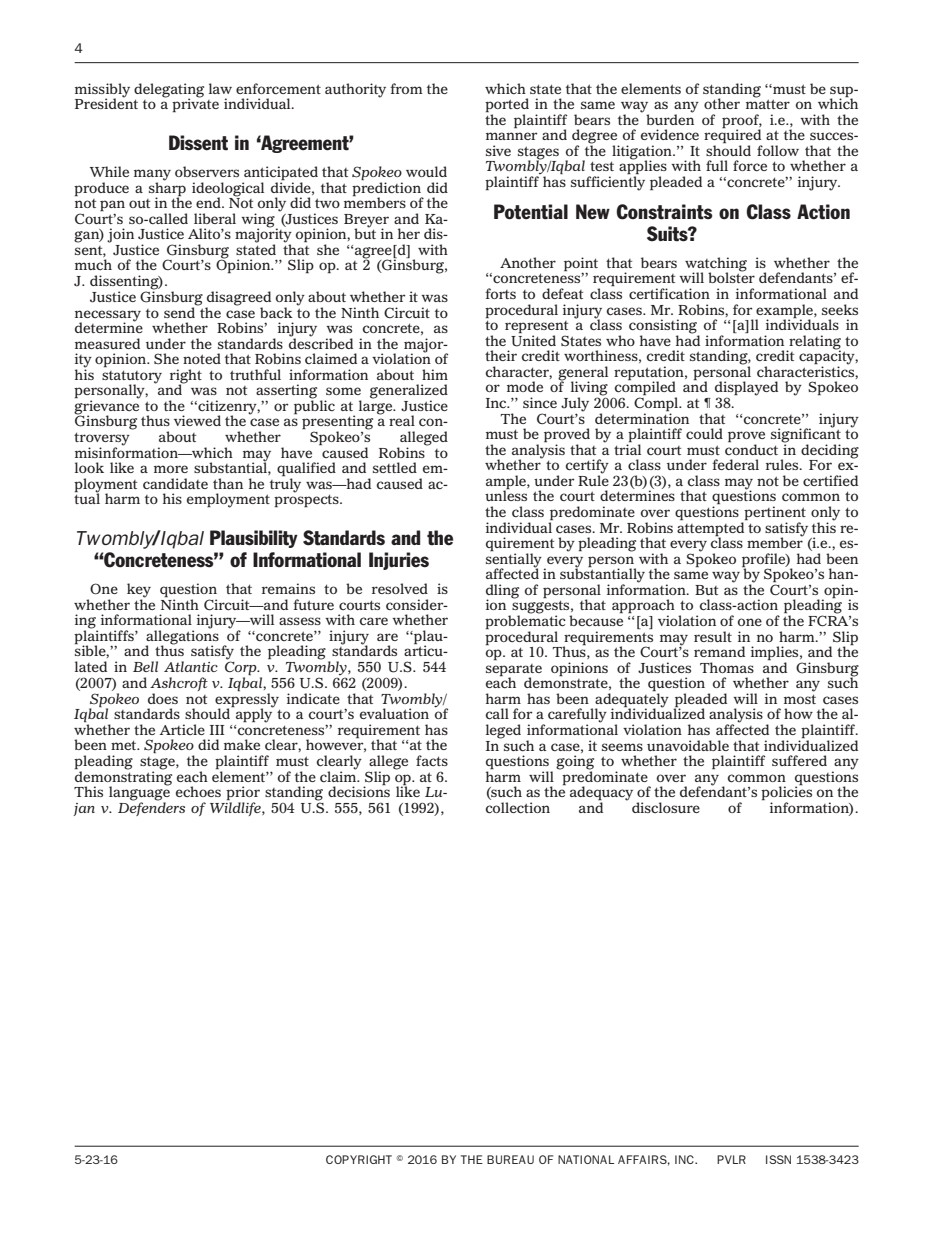 The width and height of the document is (952, 1233). What do you see at coordinates (525, 622) in the document?
I see `problematic` at bounding box center [525, 622].
